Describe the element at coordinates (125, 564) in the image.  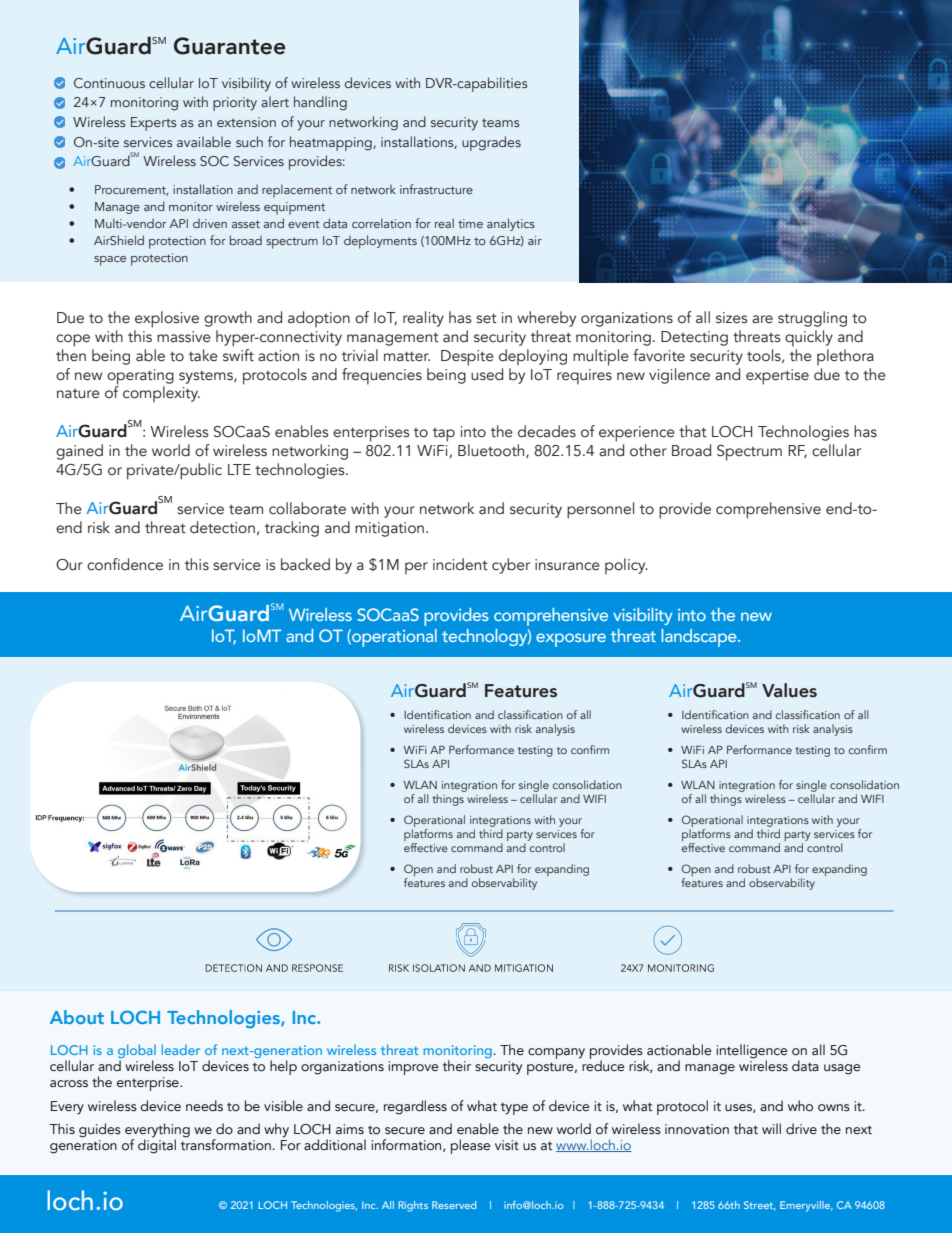
I see `confidence` at that location.
